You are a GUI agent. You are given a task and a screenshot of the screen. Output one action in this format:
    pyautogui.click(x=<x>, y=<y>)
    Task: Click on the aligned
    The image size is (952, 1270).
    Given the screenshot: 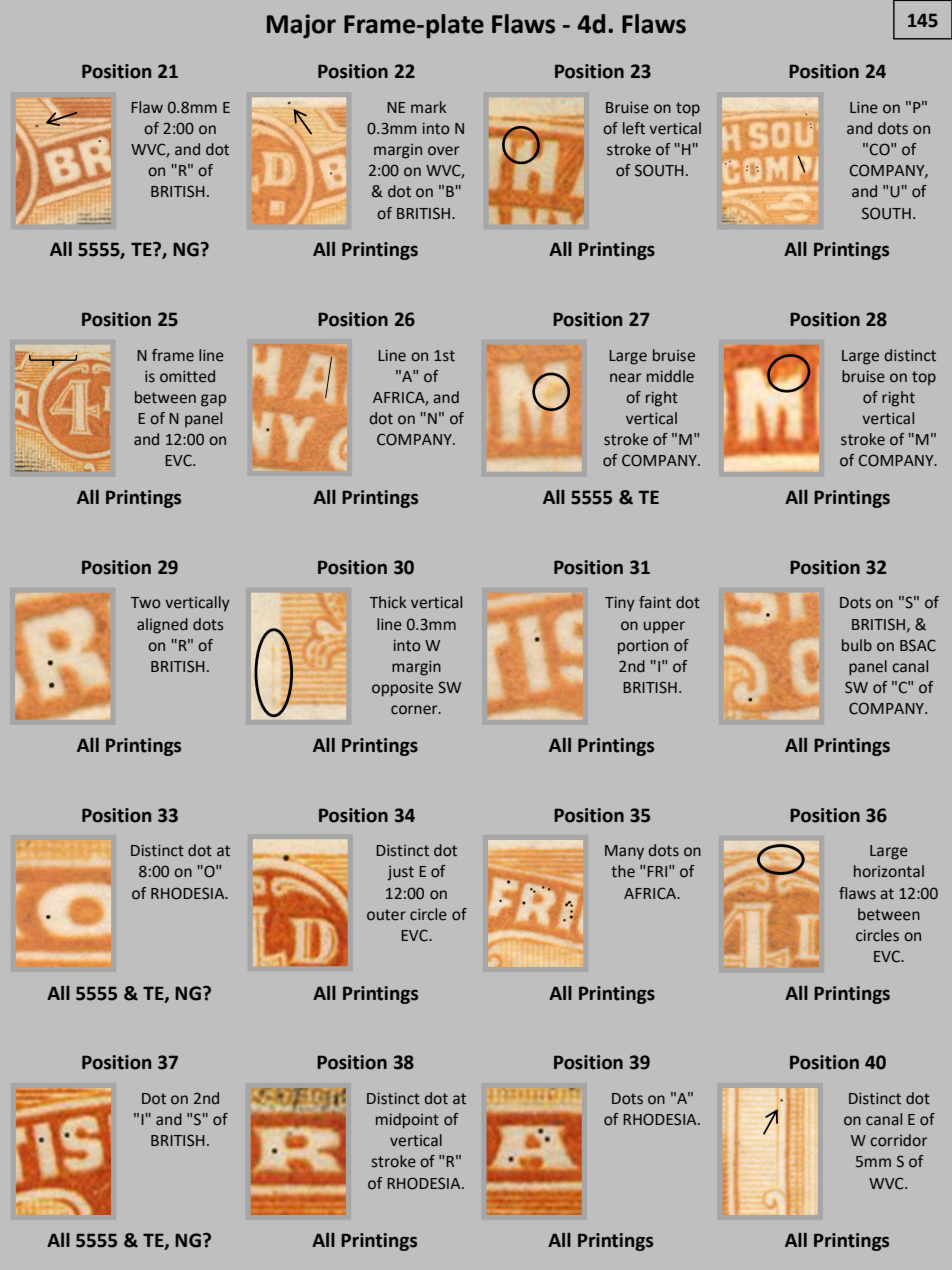 What is the action you would take?
    pyautogui.click(x=162, y=626)
